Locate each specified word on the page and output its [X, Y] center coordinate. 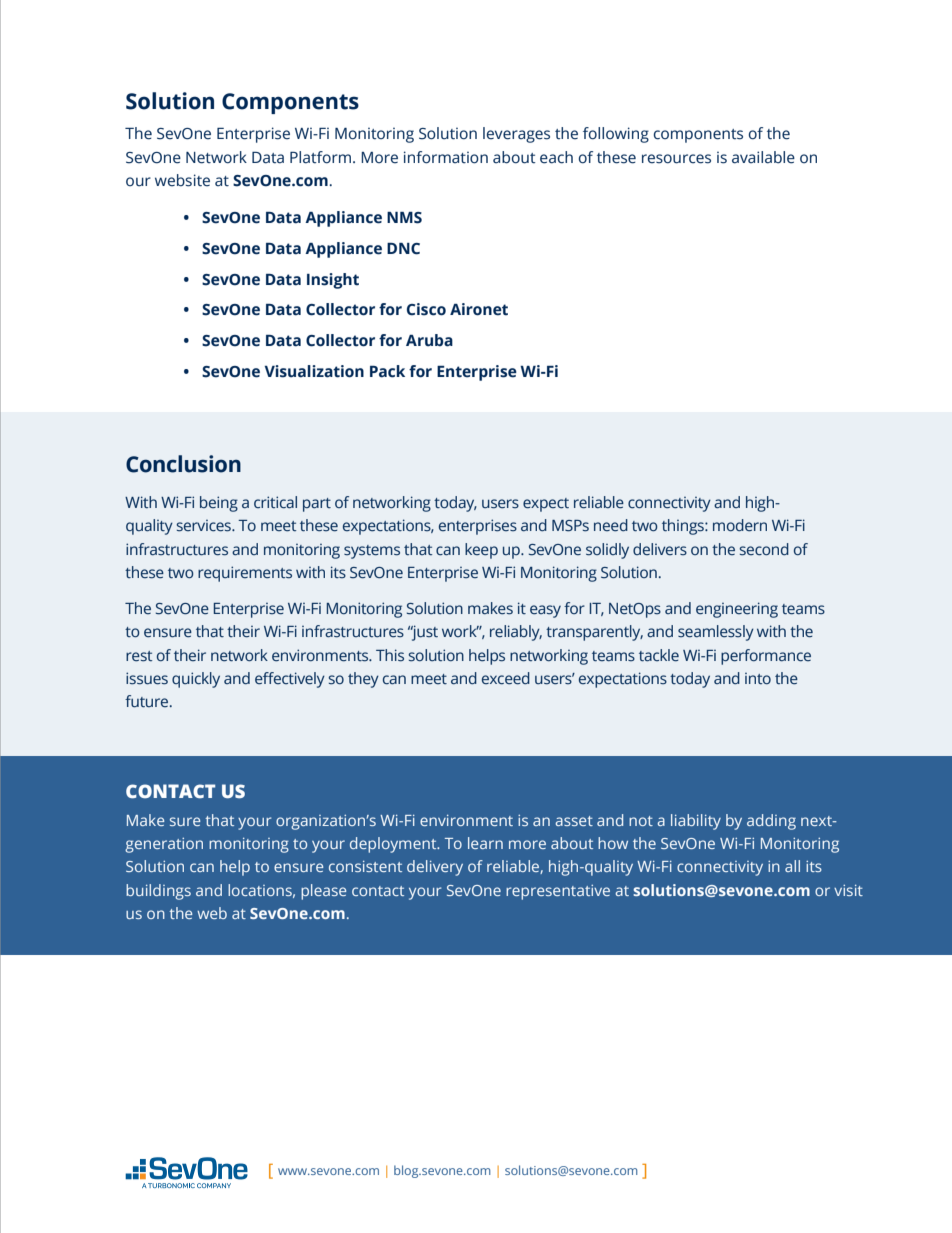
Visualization [314, 371]
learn [485, 843]
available [763, 157]
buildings [158, 892]
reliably [516, 633]
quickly [196, 680]
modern [740, 525]
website [182, 180]
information [446, 157]
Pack [387, 371]
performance [766, 657]
